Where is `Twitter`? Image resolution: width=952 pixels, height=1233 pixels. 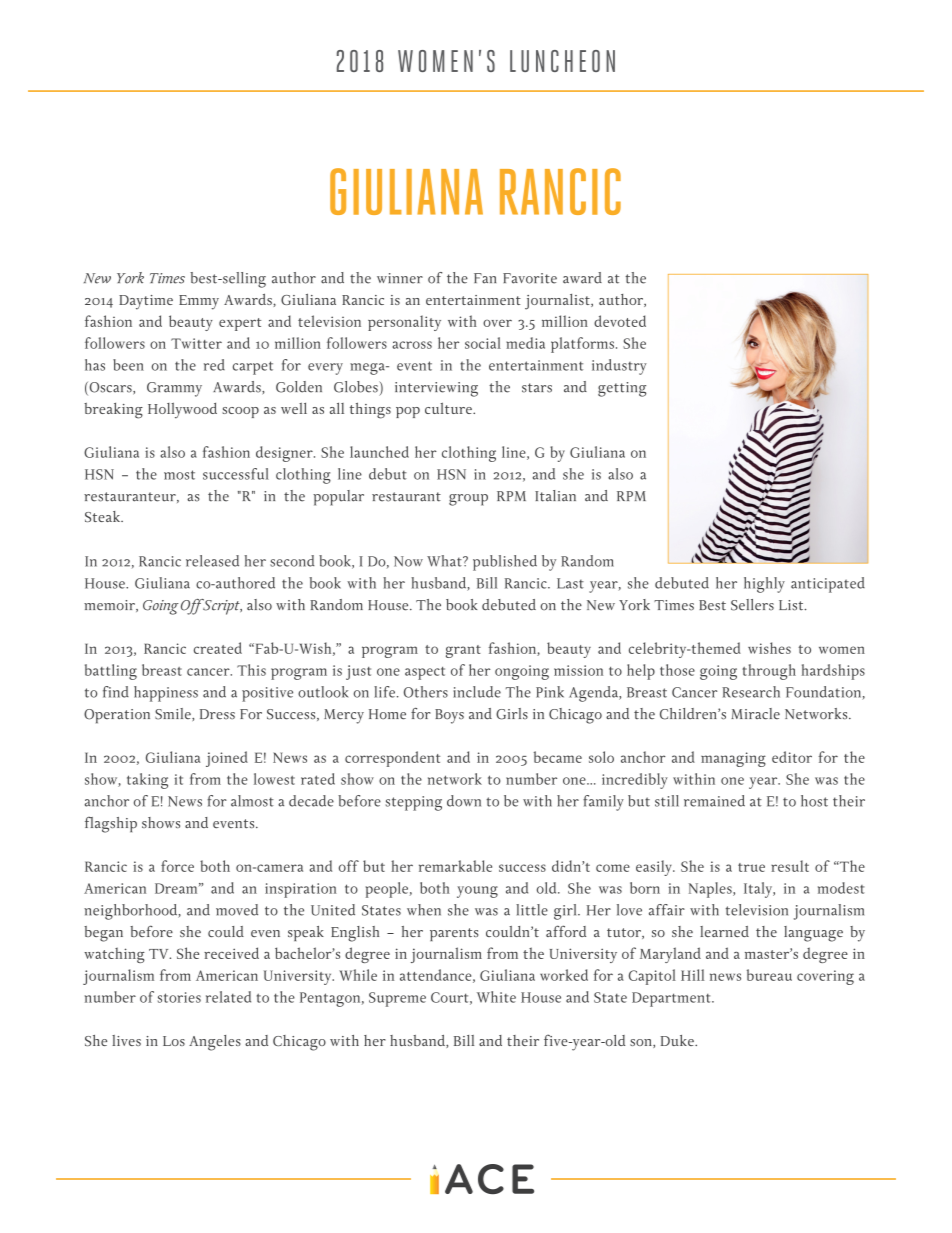 Twitter is located at coordinates (196, 343).
